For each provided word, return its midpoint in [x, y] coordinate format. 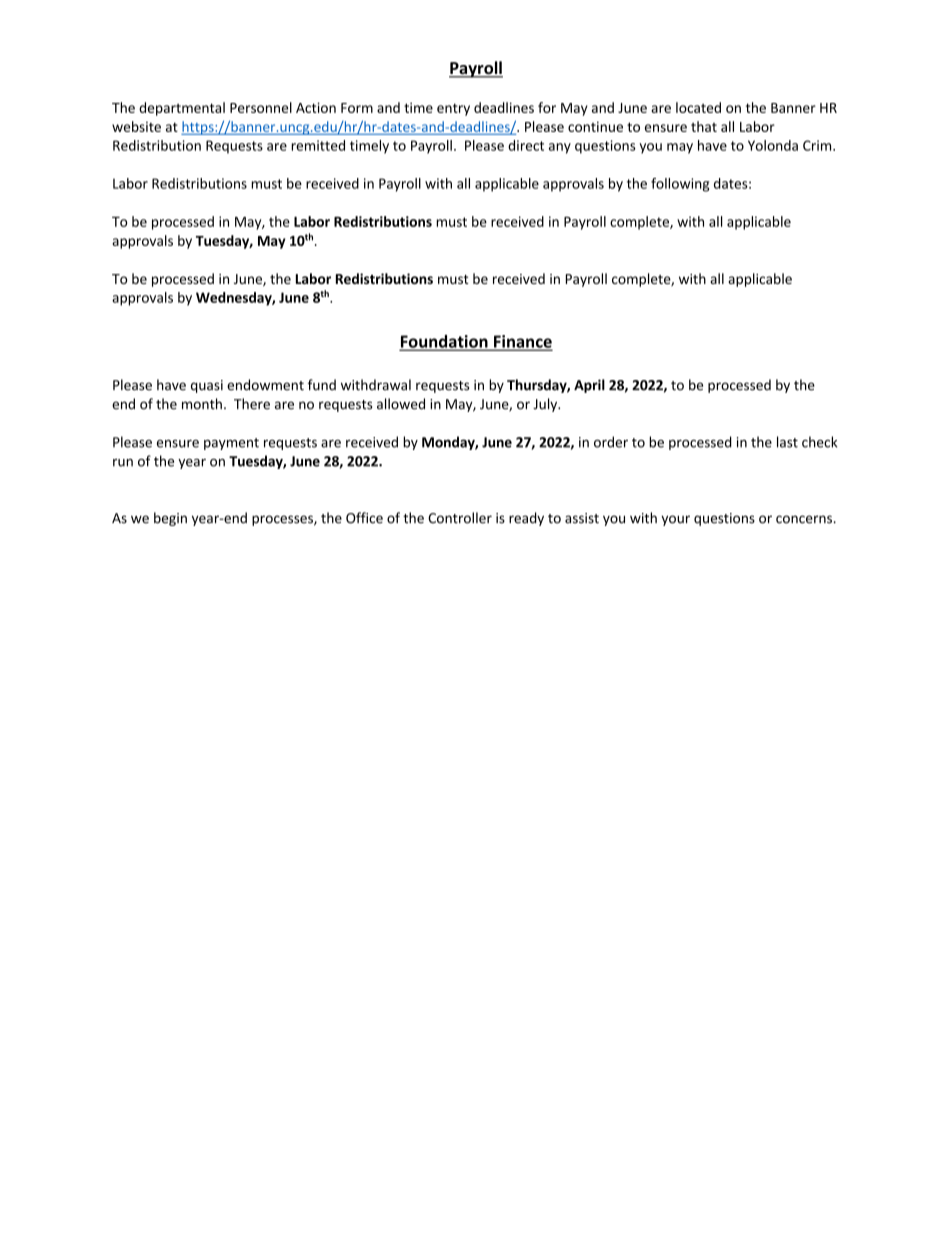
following [680, 185]
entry [453, 109]
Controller [460, 518]
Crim [818, 145]
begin [170, 519]
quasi [207, 386]
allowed [401, 404]
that [704, 126]
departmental [182, 109]
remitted [318, 145]
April [589, 386]
